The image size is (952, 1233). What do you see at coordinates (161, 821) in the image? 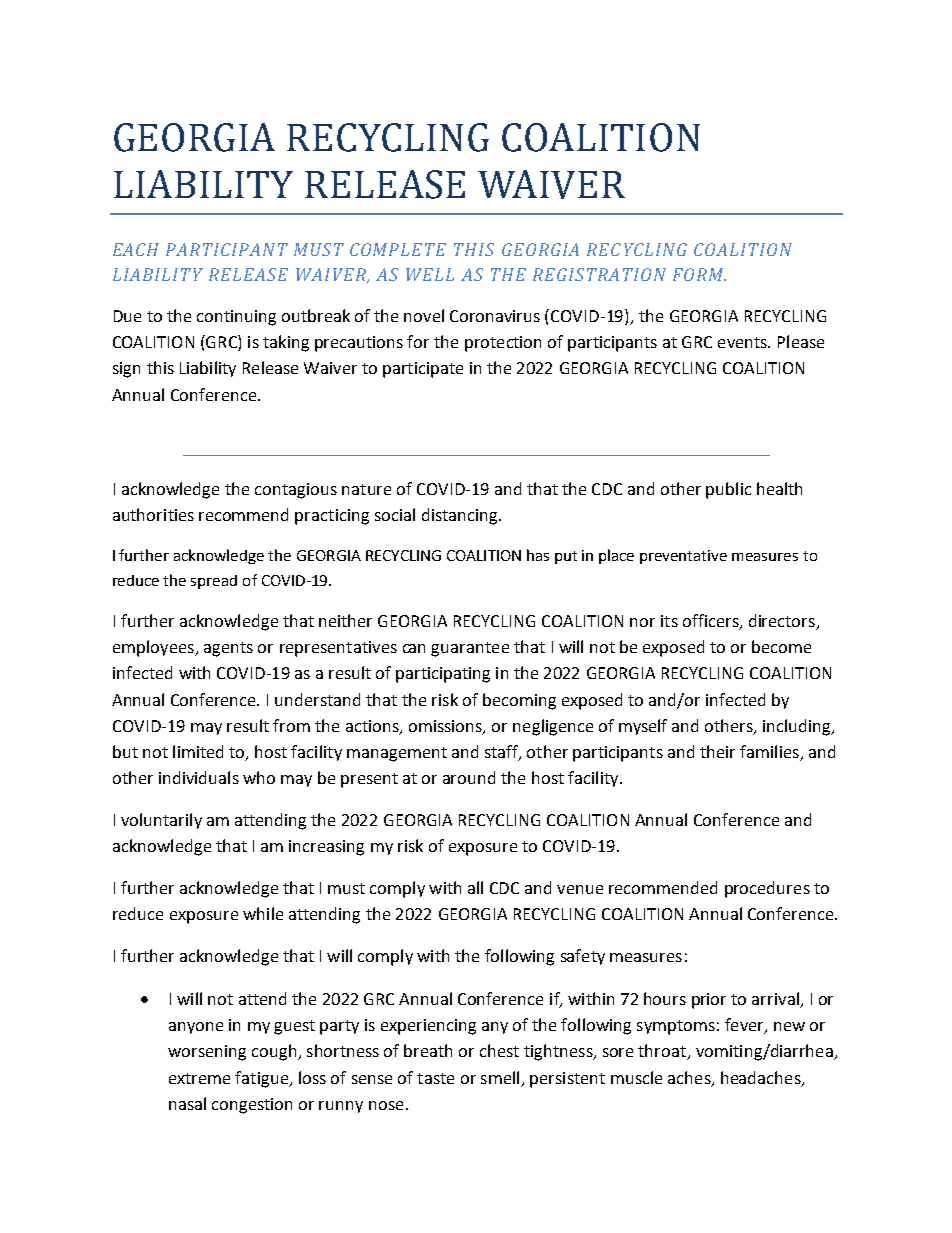
I see `voluntarily` at bounding box center [161, 821].
